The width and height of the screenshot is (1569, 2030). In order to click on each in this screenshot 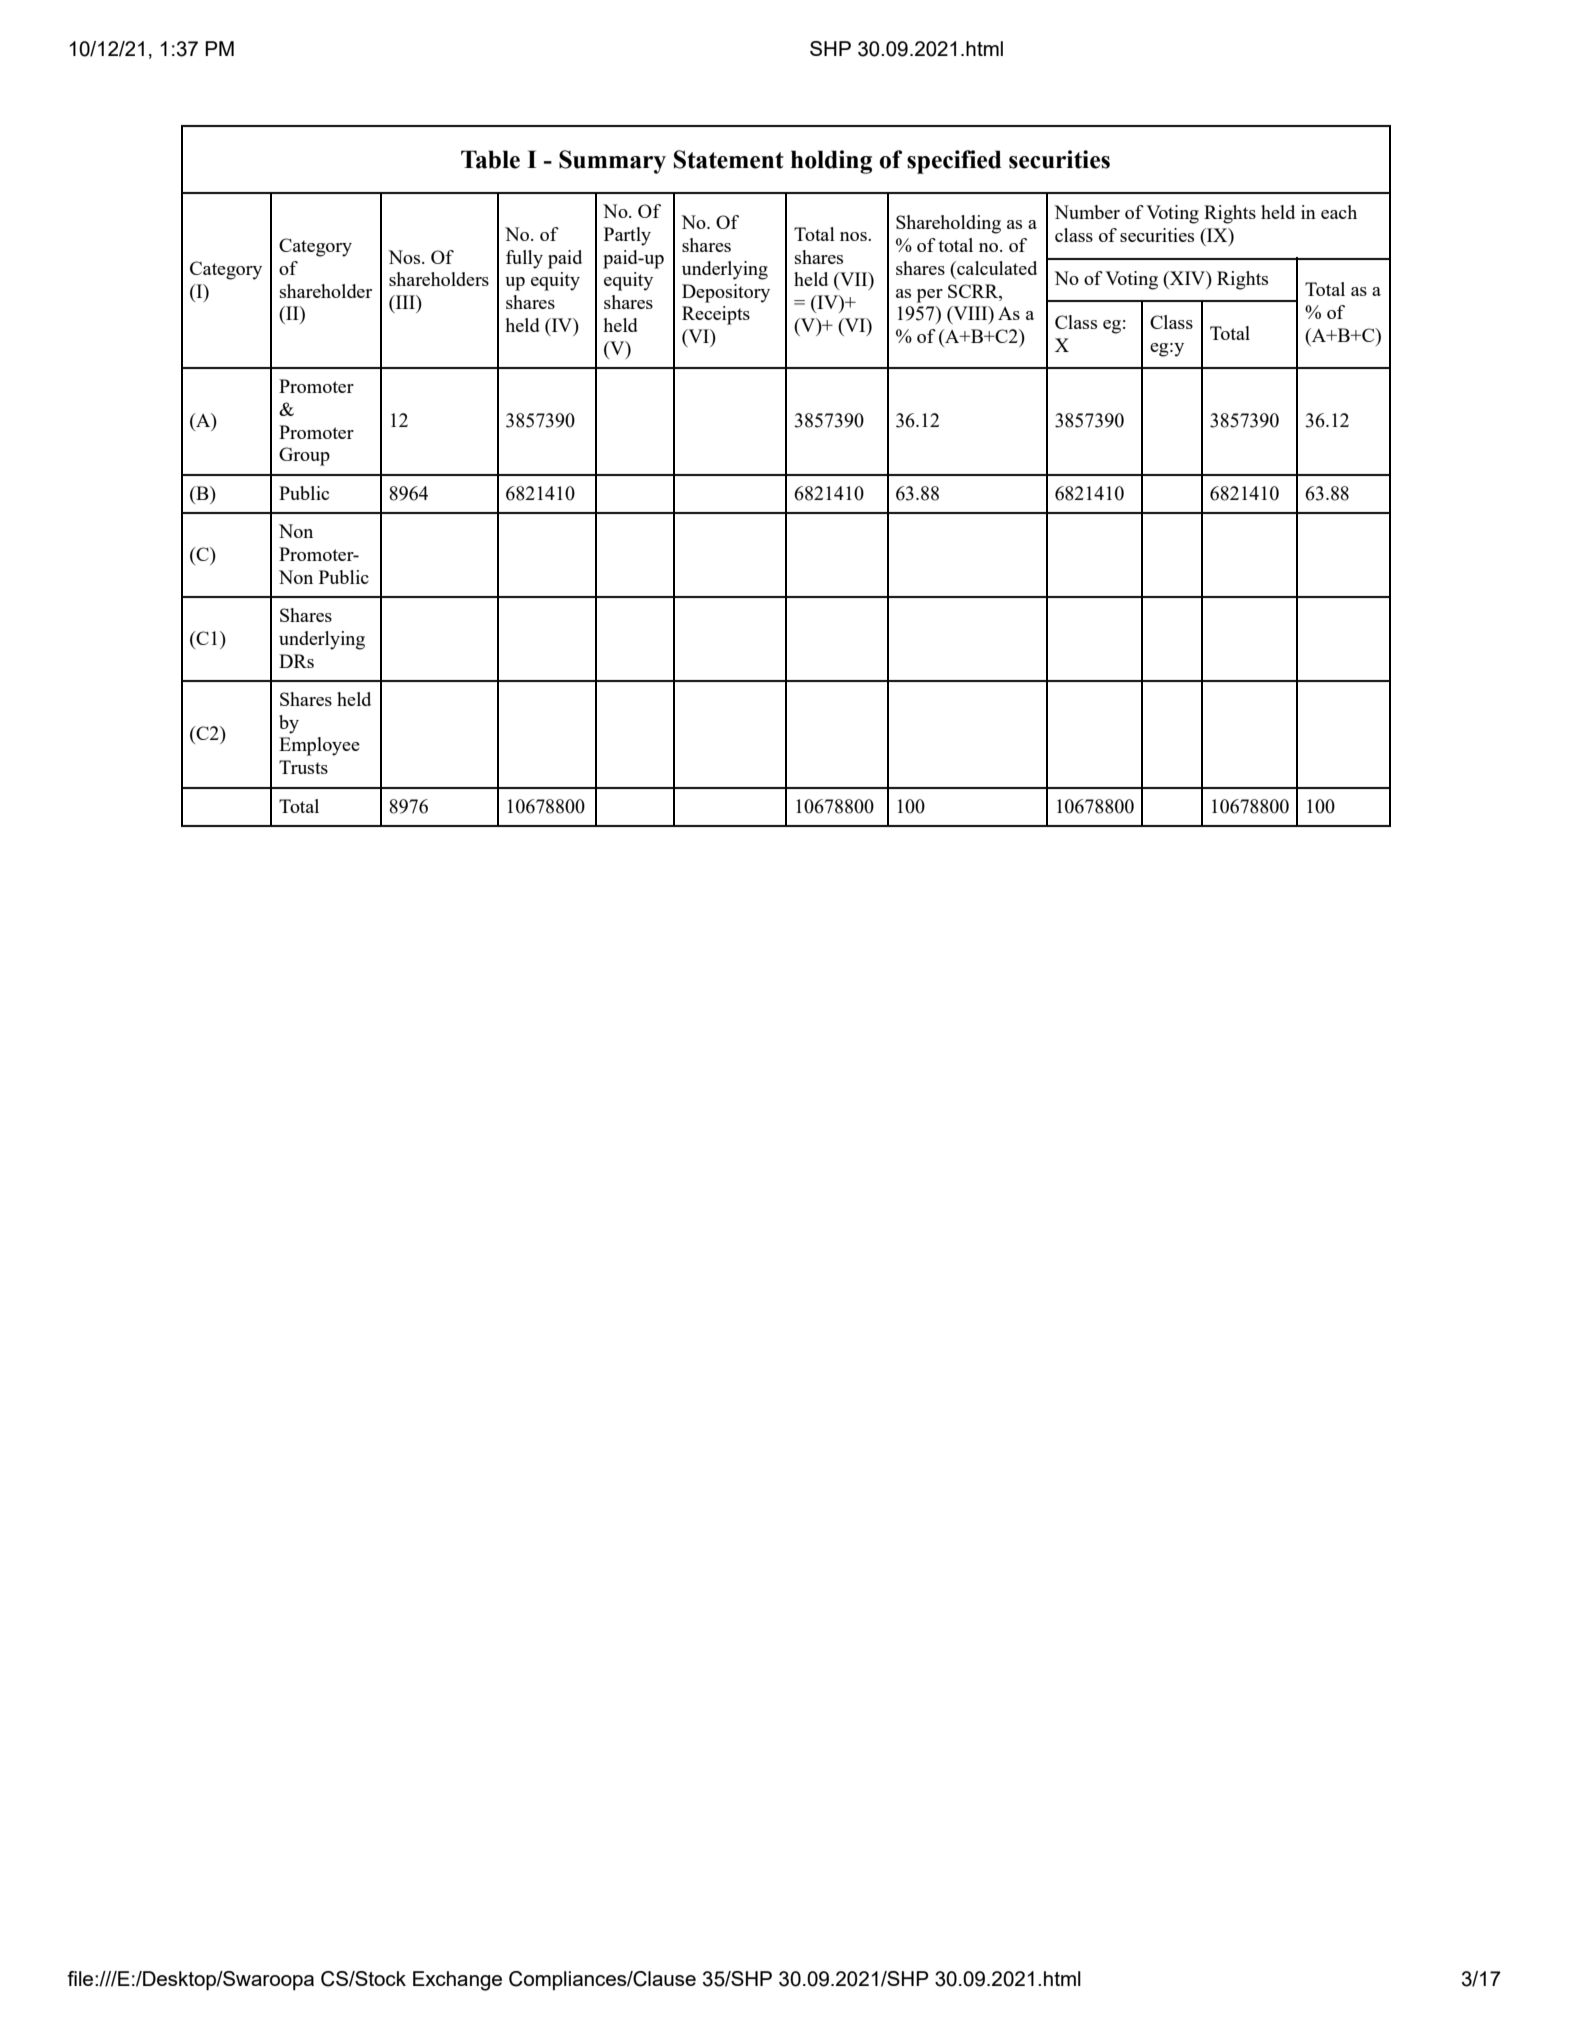, I will do `click(1339, 212)`.
